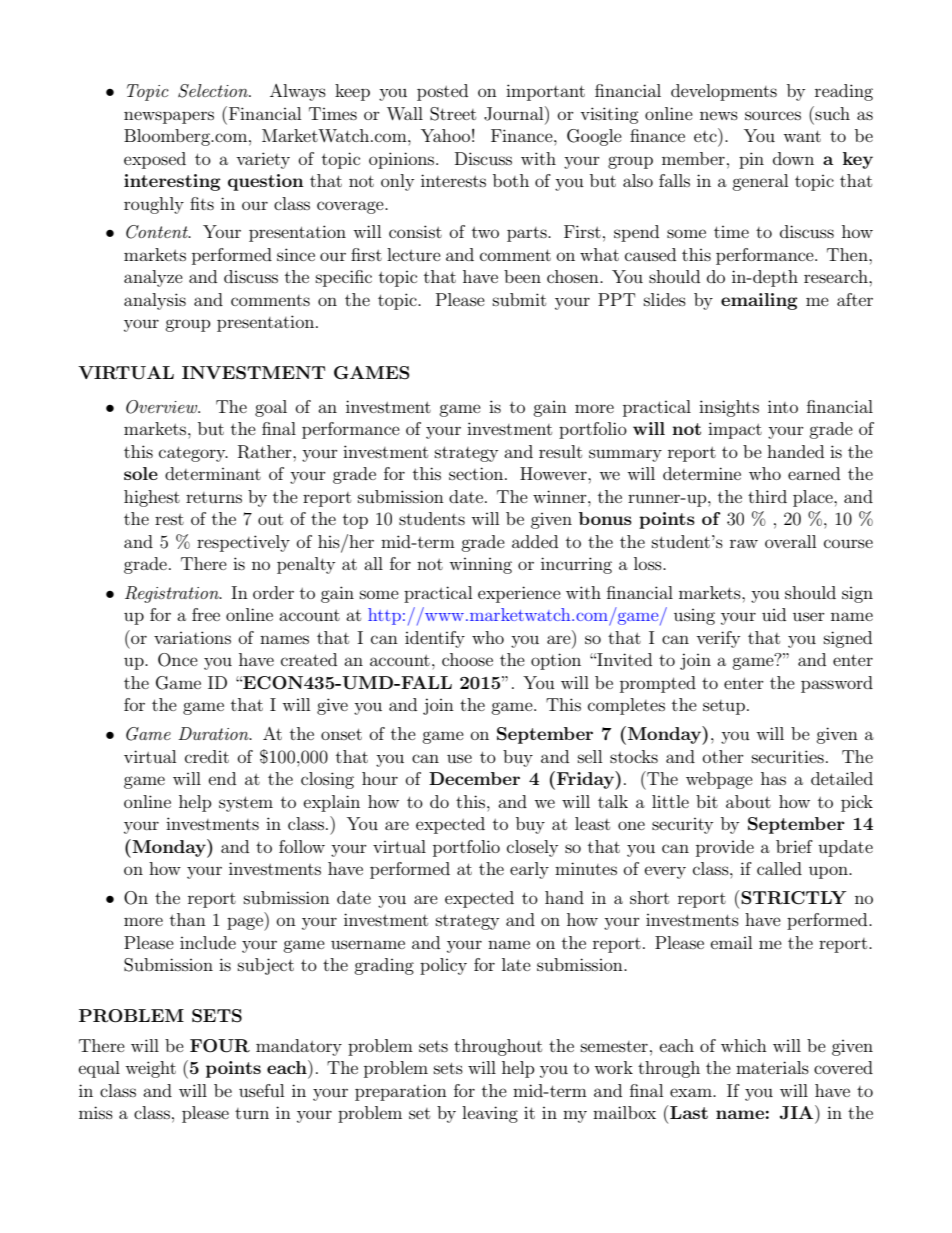 This screenshot has width=952, height=1233. I want to click on uid, so click(774, 614).
